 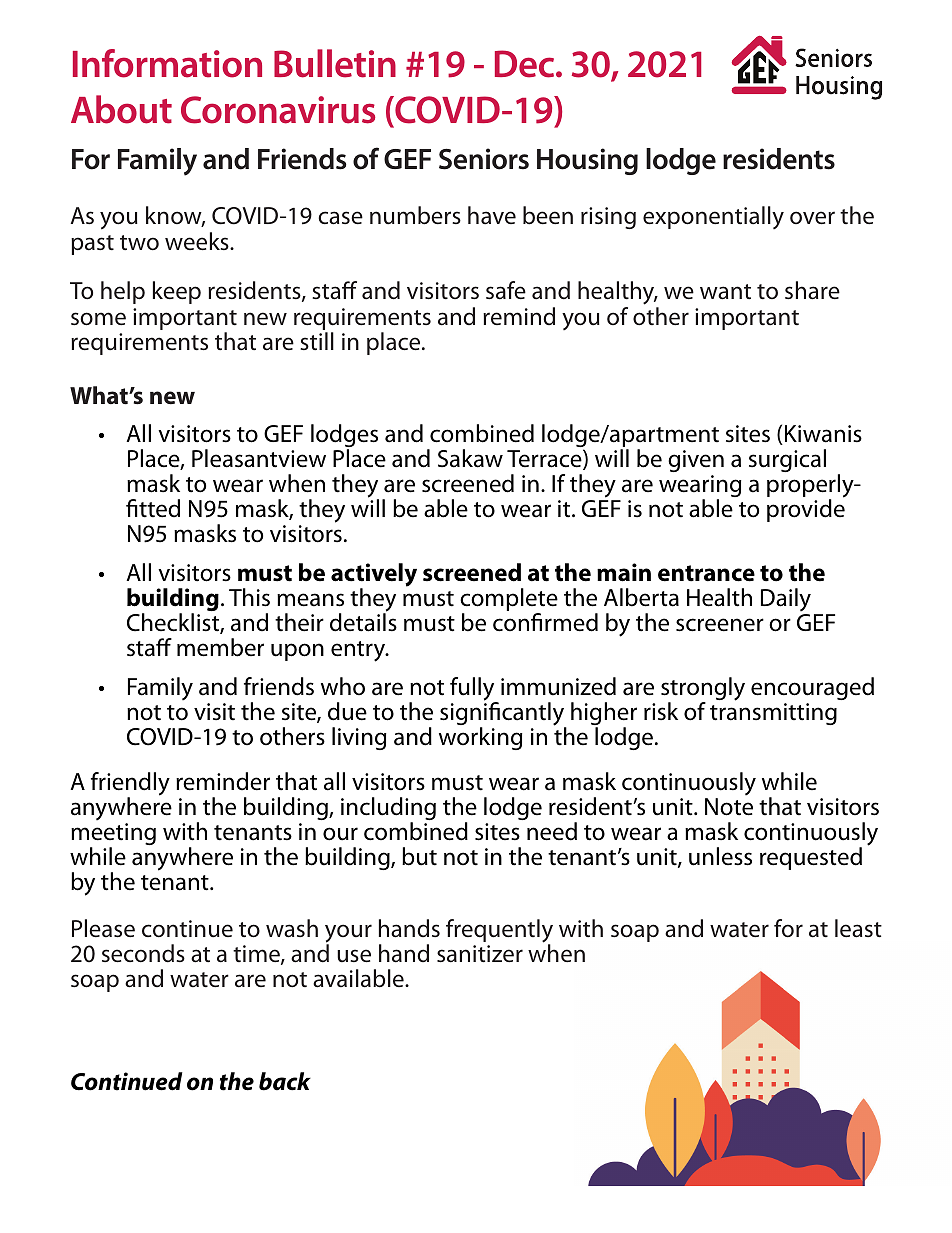 I want to click on back, so click(x=285, y=1081).
